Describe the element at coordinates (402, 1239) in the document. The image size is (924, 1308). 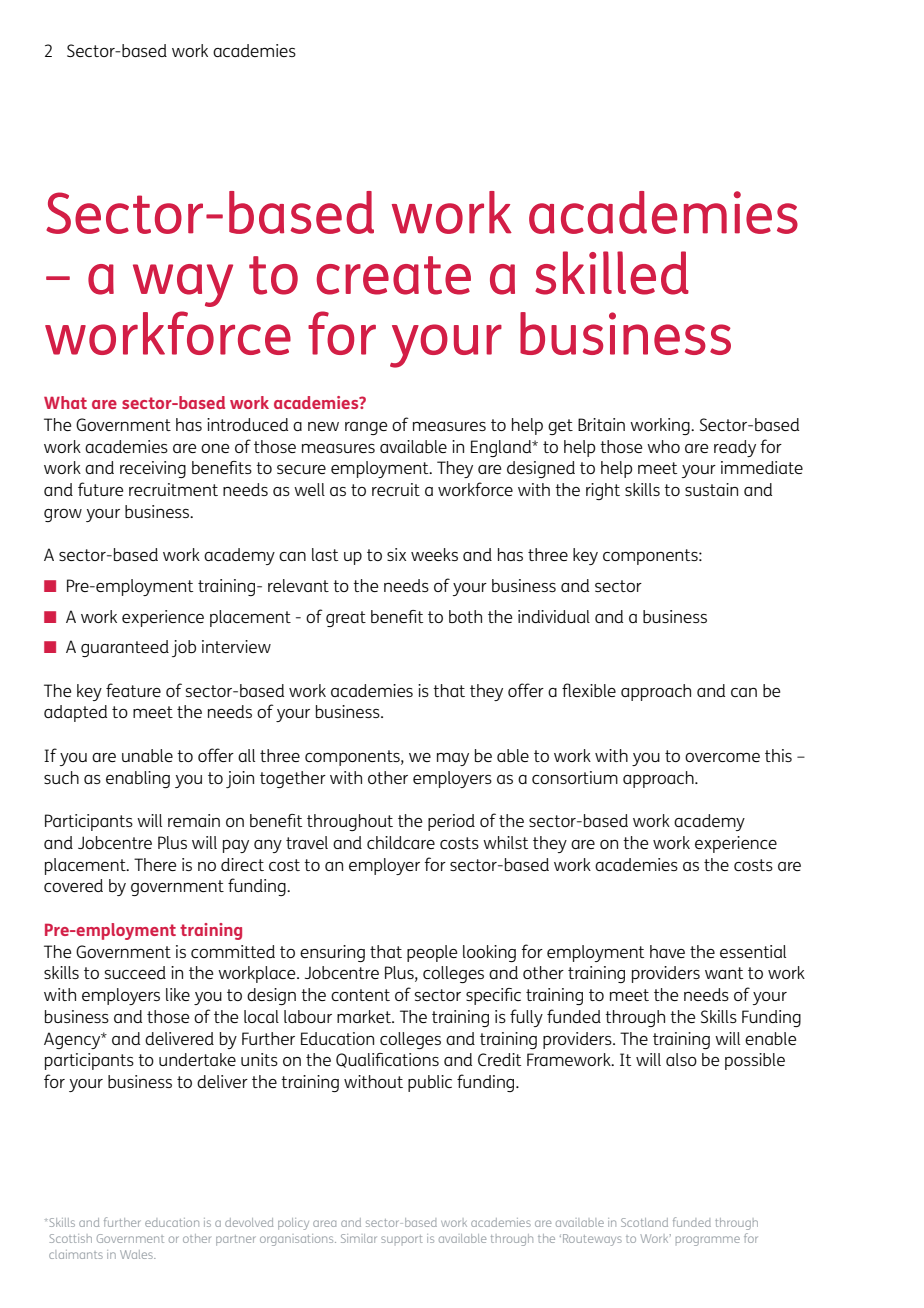
I see `support` at that location.
